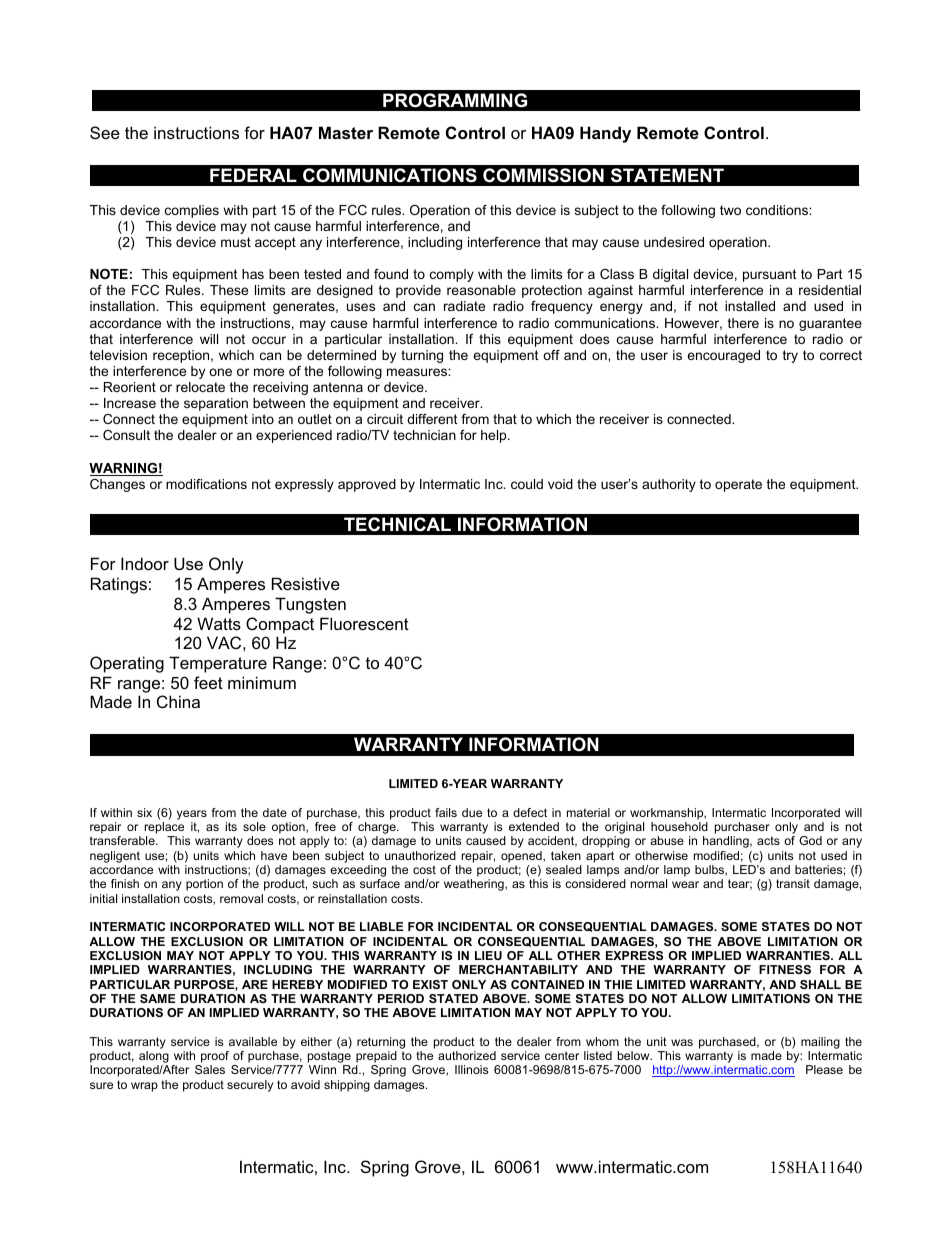 Image resolution: width=952 pixels, height=1233 pixels. Describe the element at coordinates (346, 132) in the page. I see `Master` at that location.
